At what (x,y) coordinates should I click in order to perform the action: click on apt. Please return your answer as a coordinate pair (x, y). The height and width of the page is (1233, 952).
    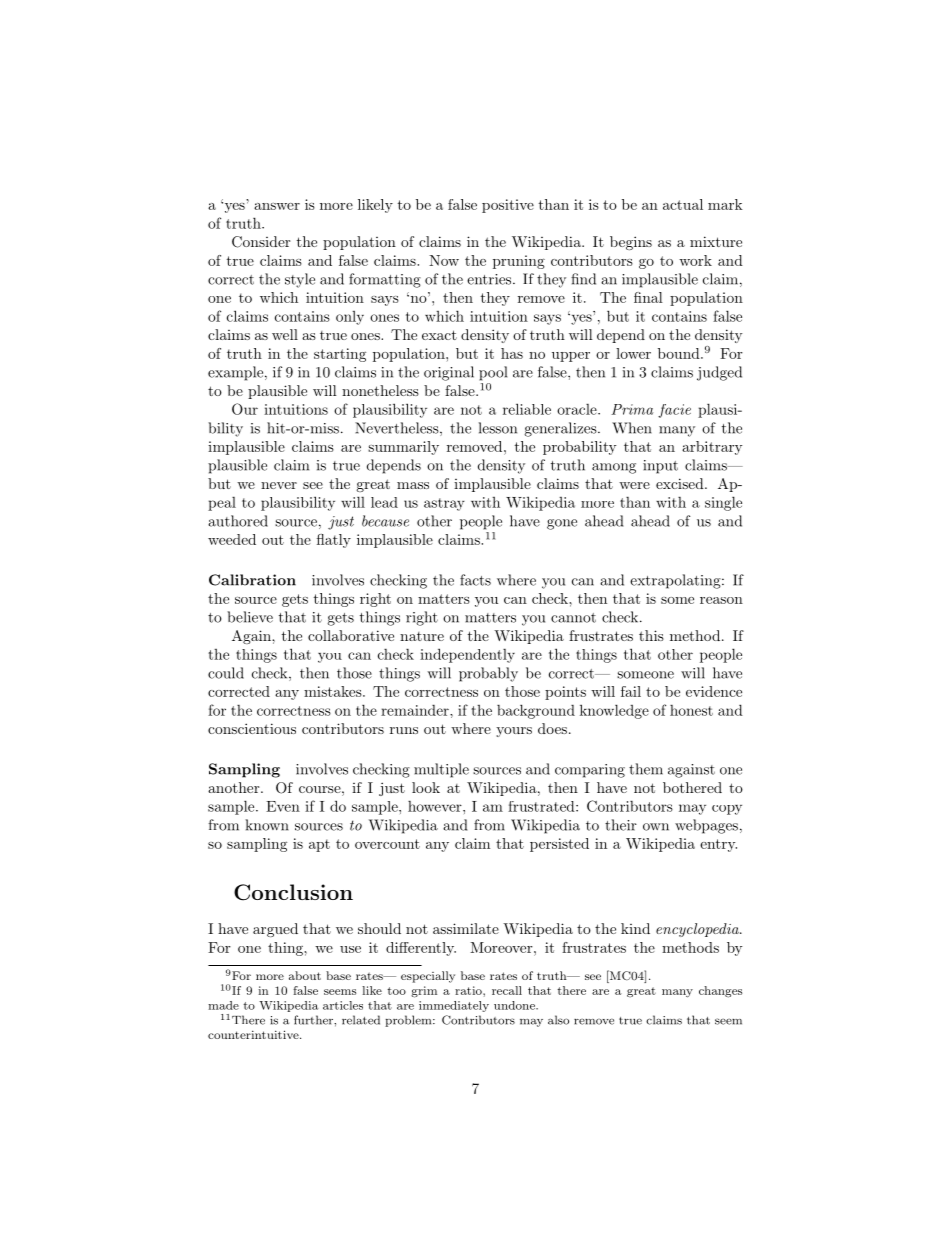
    Looking at the image, I should click on (319, 845).
